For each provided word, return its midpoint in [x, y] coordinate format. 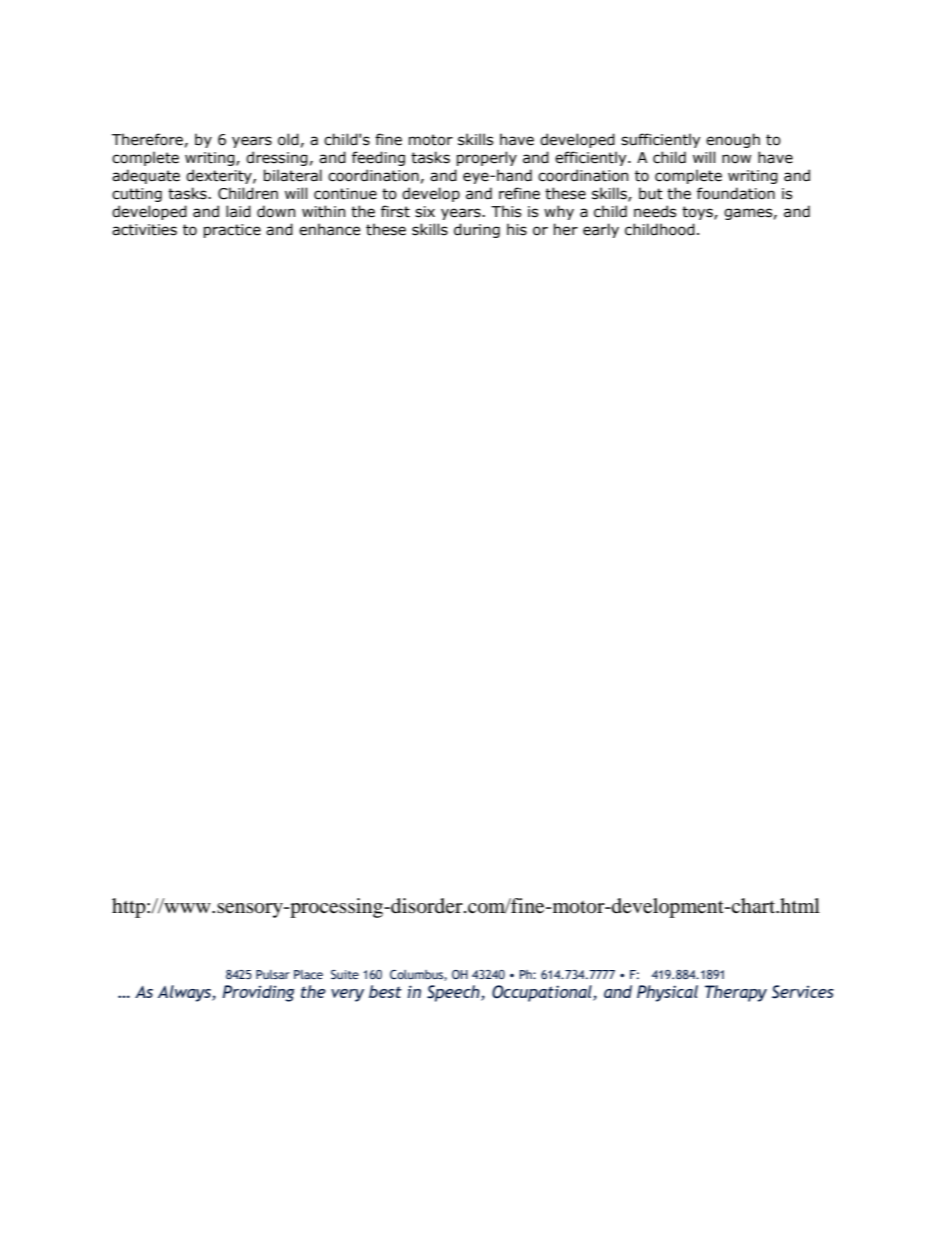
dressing [277, 158]
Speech [454, 993]
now [736, 159]
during [477, 230]
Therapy [736, 993]
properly [487, 158]
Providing [258, 993]
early [601, 230]
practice [232, 231]
